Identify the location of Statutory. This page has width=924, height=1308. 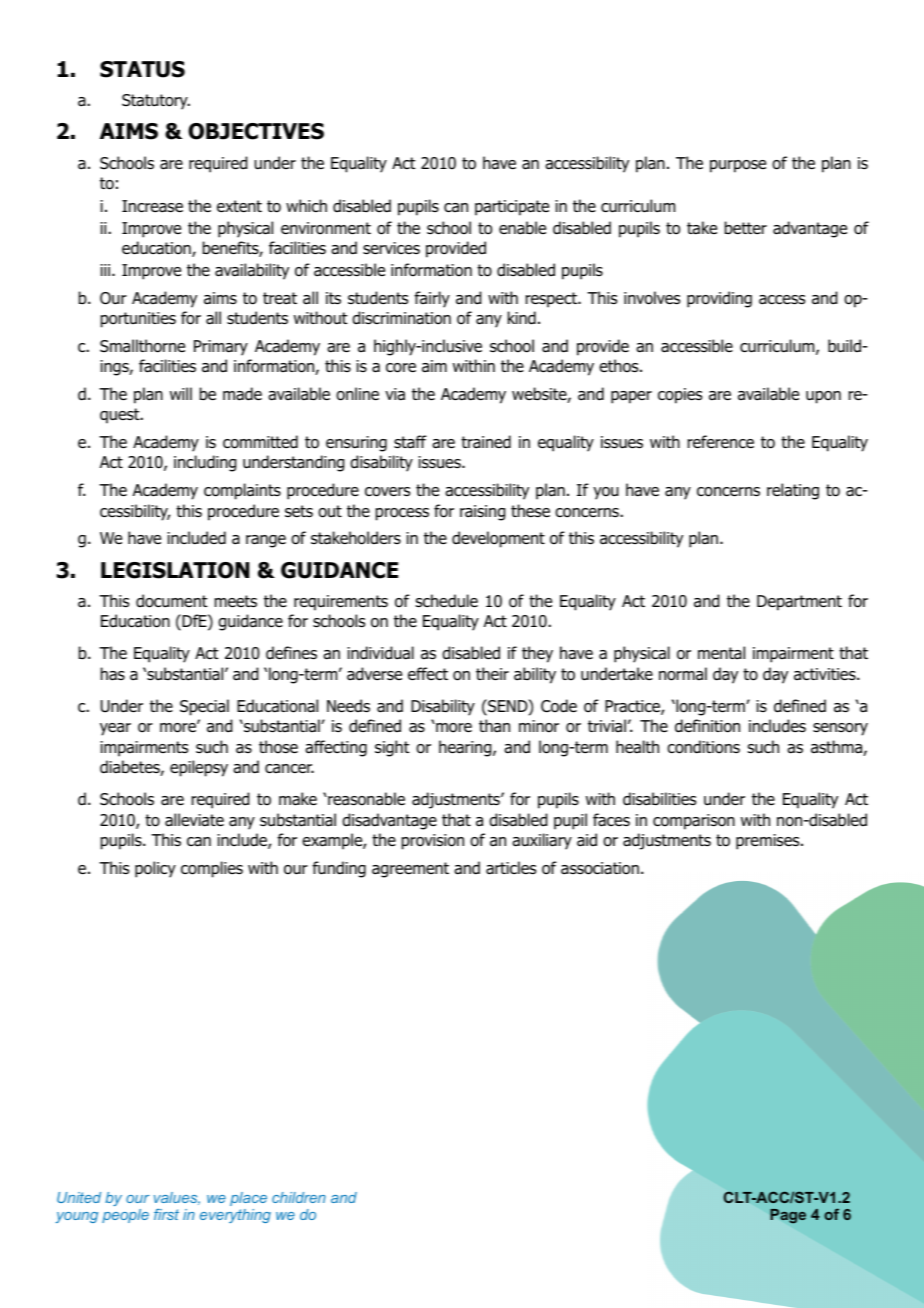
(156, 102).
